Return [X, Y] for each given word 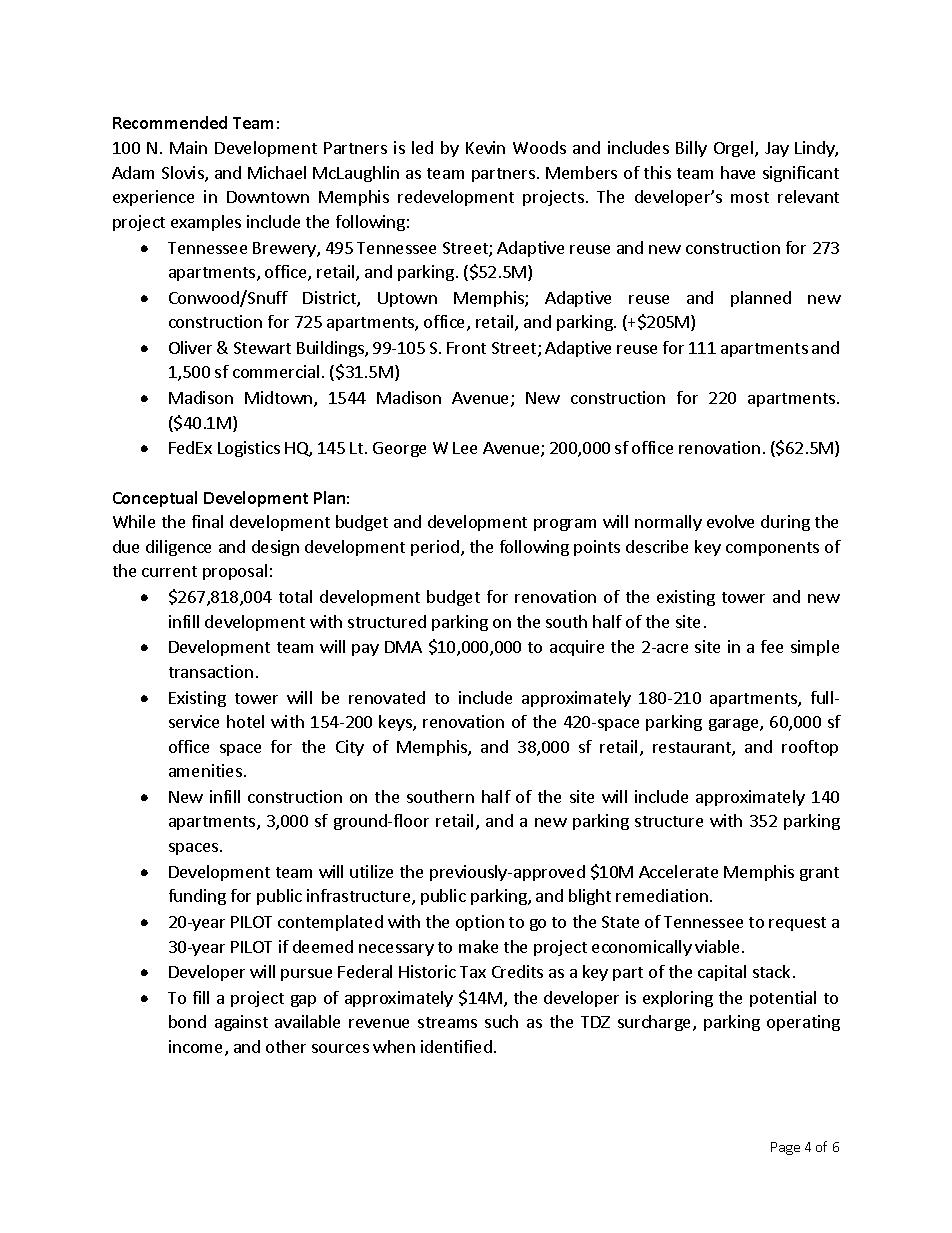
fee [772, 646]
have [738, 172]
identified [456, 1046]
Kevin [485, 147]
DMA [403, 647]
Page [785, 1148]
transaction [211, 671]
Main [188, 147]
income [197, 1048]
